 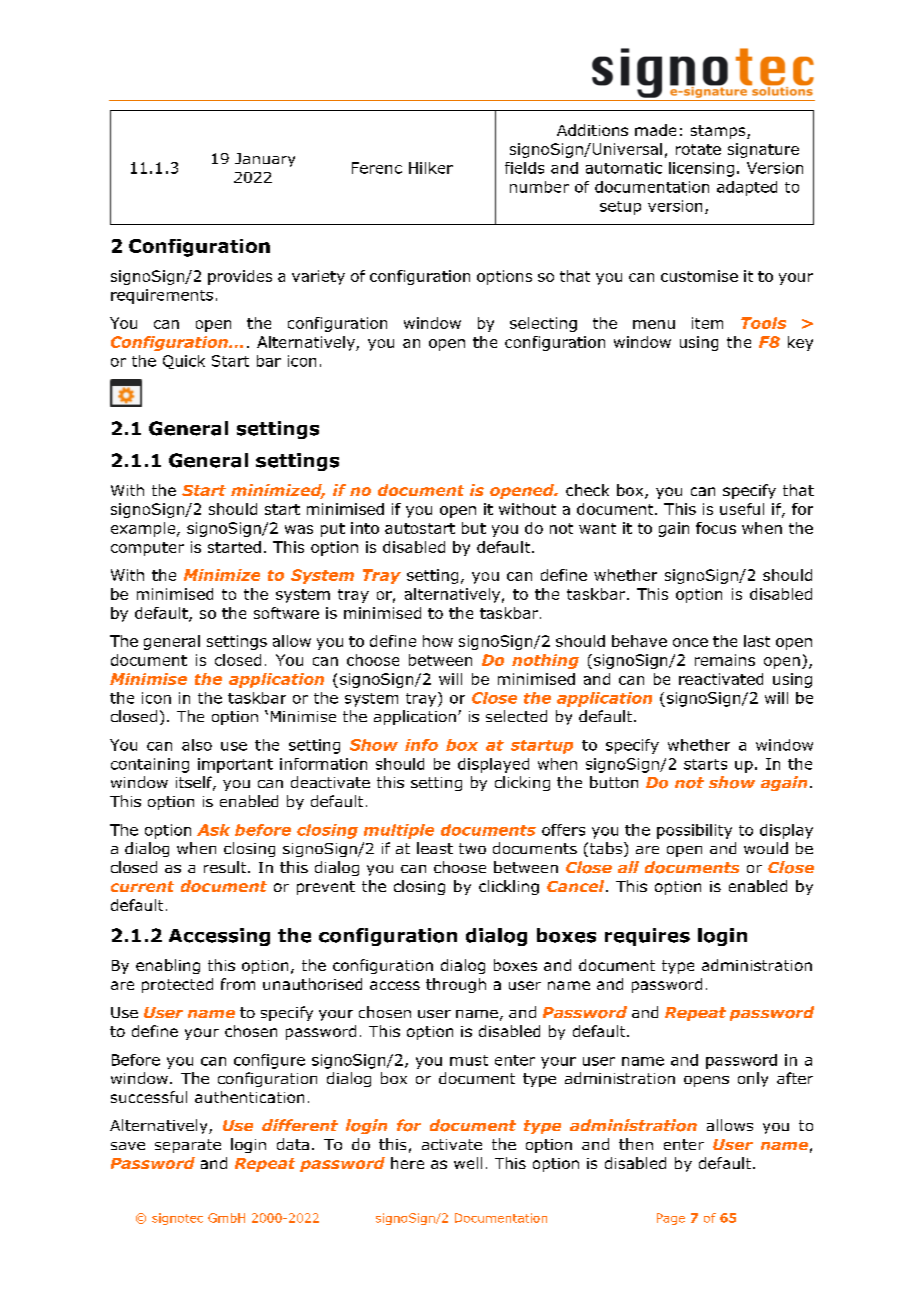 I want to click on licensing, so click(x=701, y=169).
